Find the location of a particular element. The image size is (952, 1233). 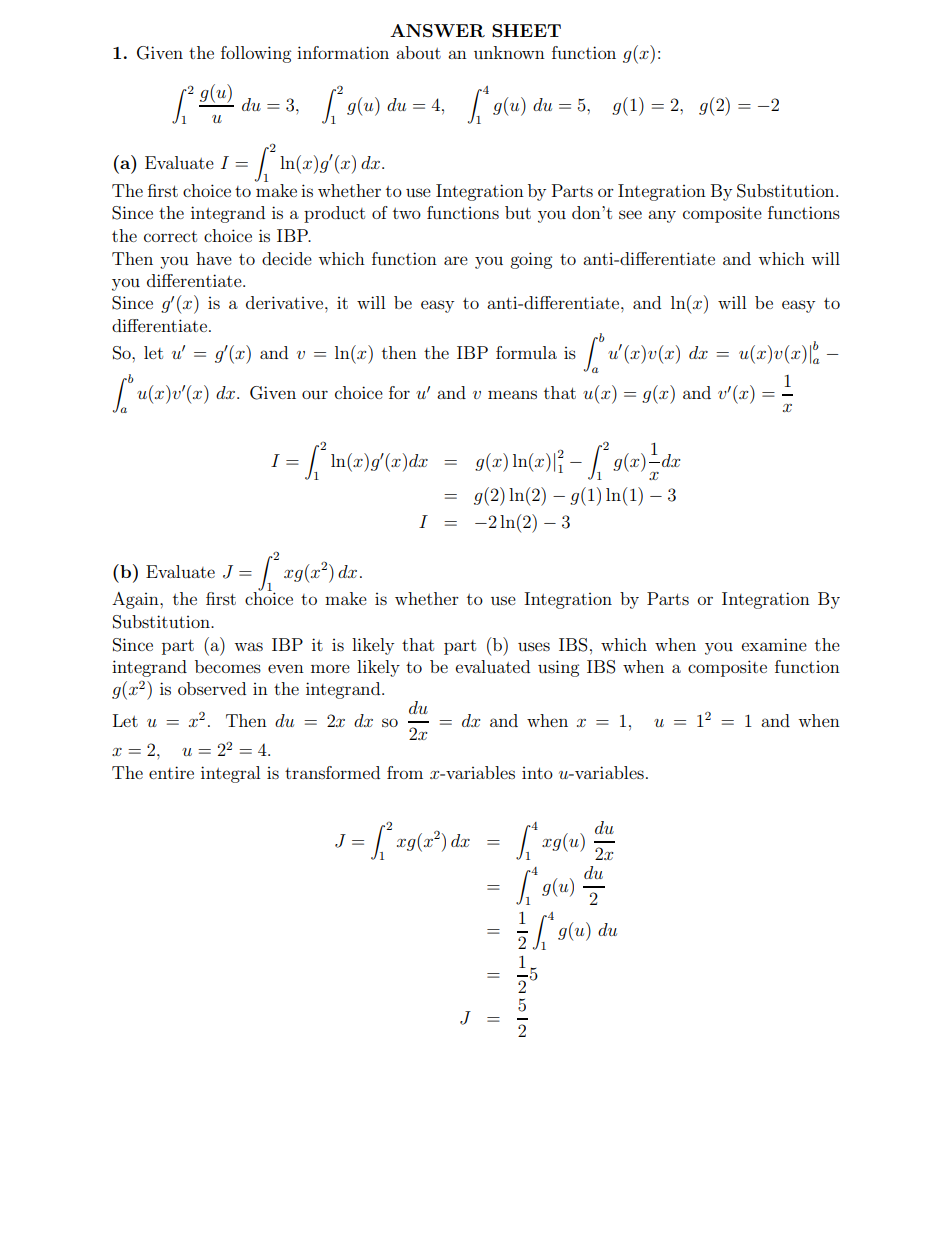

examine is located at coordinates (774, 644).
